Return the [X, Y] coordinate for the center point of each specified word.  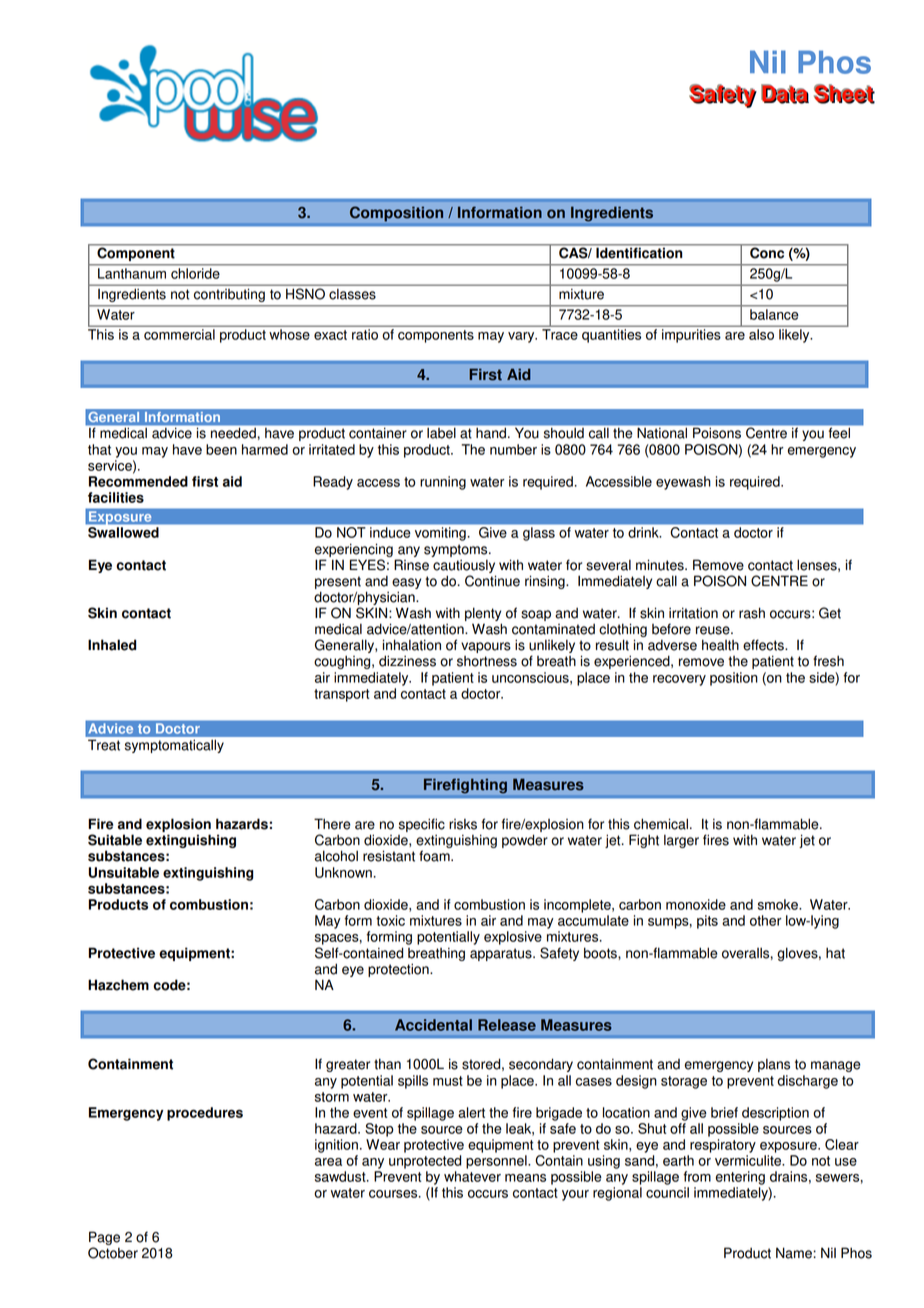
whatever [472, 1176]
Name [795, 1253]
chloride [195, 273]
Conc [767, 252]
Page [104, 1239]
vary [522, 337]
